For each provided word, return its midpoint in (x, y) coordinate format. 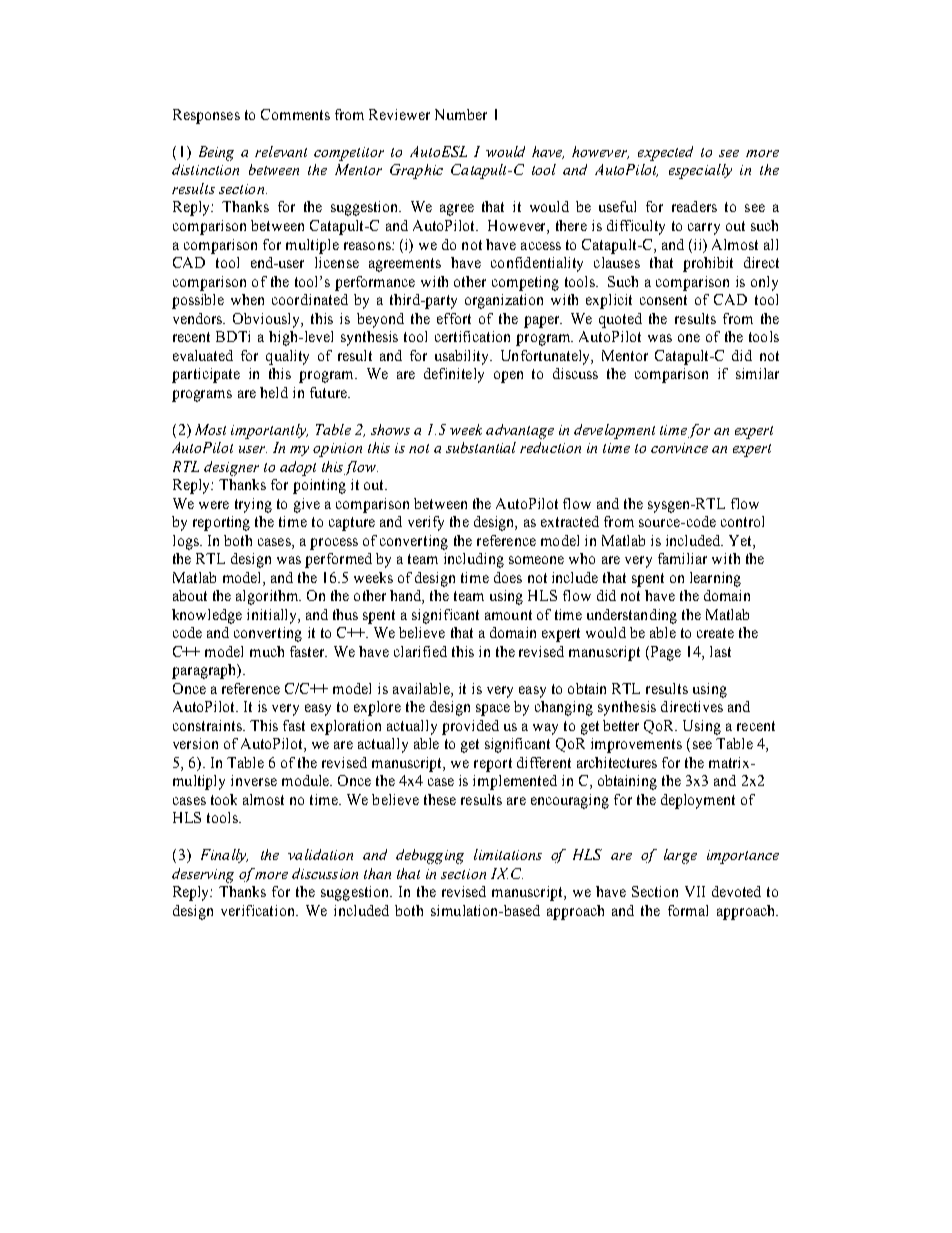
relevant (281, 151)
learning (715, 579)
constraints (208, 725)
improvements (636, 745)
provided (470, 727)
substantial (481, 447)
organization (504, 301)
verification (259, 910)
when (247, 299)
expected (665, 153)
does (508, 577)
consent (663, 300)
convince (679, 448)
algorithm (268, 597)
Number (461, 114)
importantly (269, 431)
